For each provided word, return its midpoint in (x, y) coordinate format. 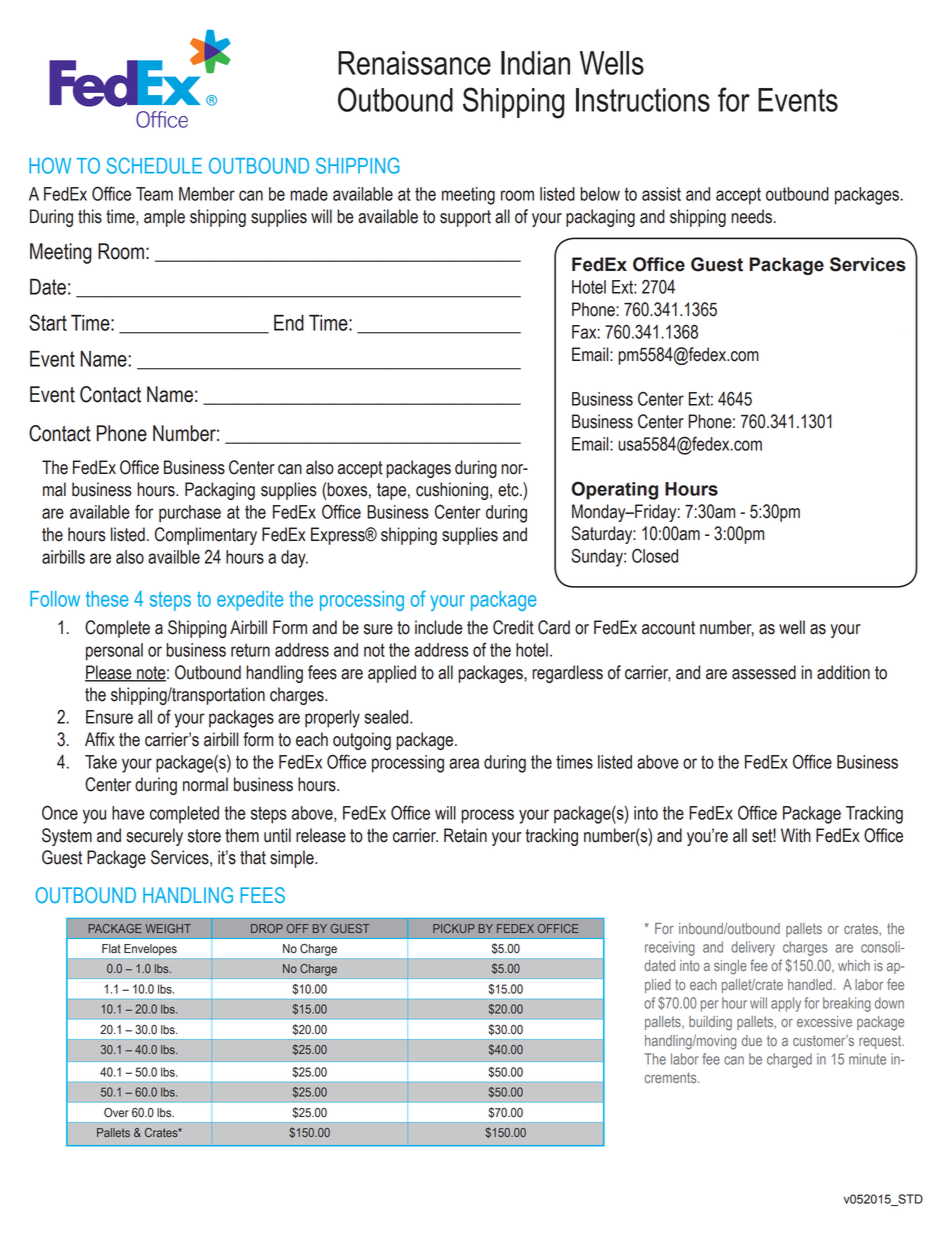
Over (116, 1113)
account (668, 628)
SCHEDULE (154, 165)
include (439, 627)
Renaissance (414, 63)
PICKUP (454, 928)
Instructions (643, 100)
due (752, 1040)
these (107, 599)
